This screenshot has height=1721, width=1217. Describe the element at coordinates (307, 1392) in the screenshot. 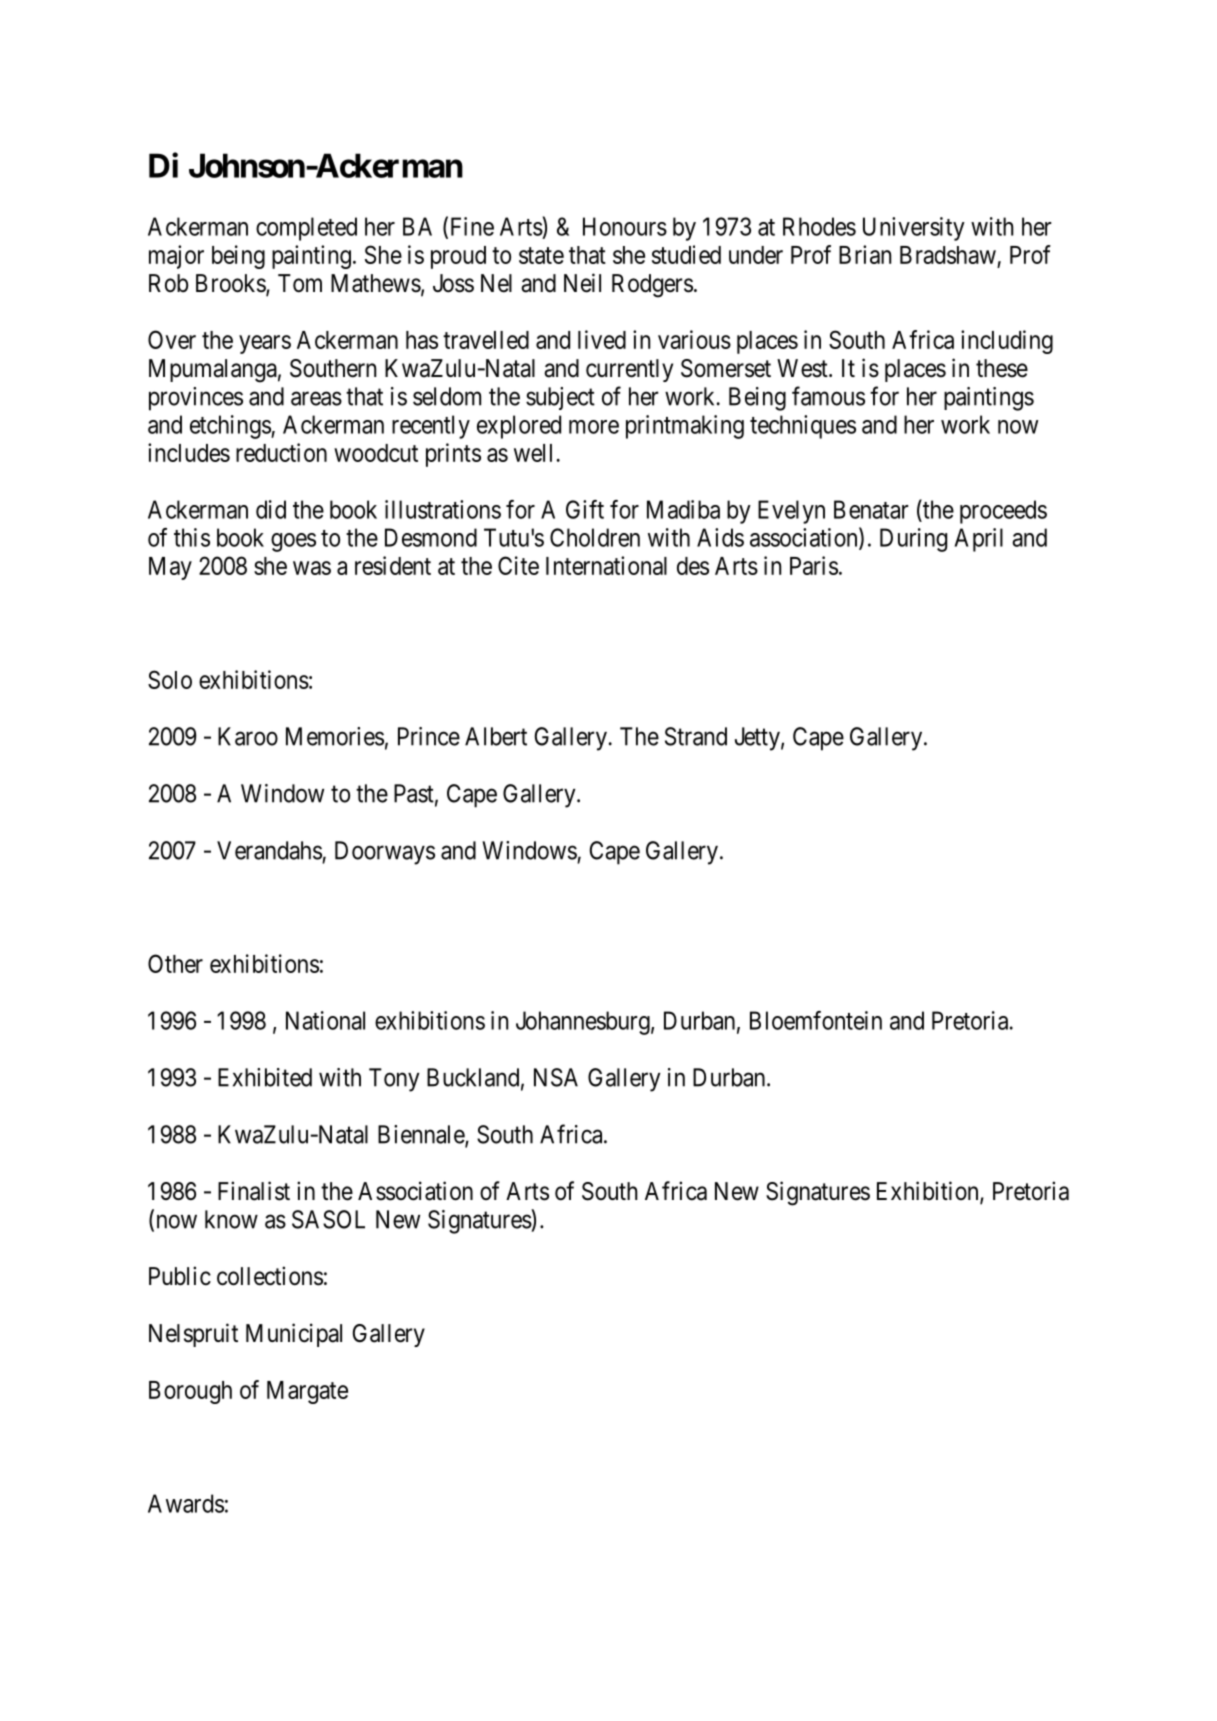

I see `Margate` at that location.
